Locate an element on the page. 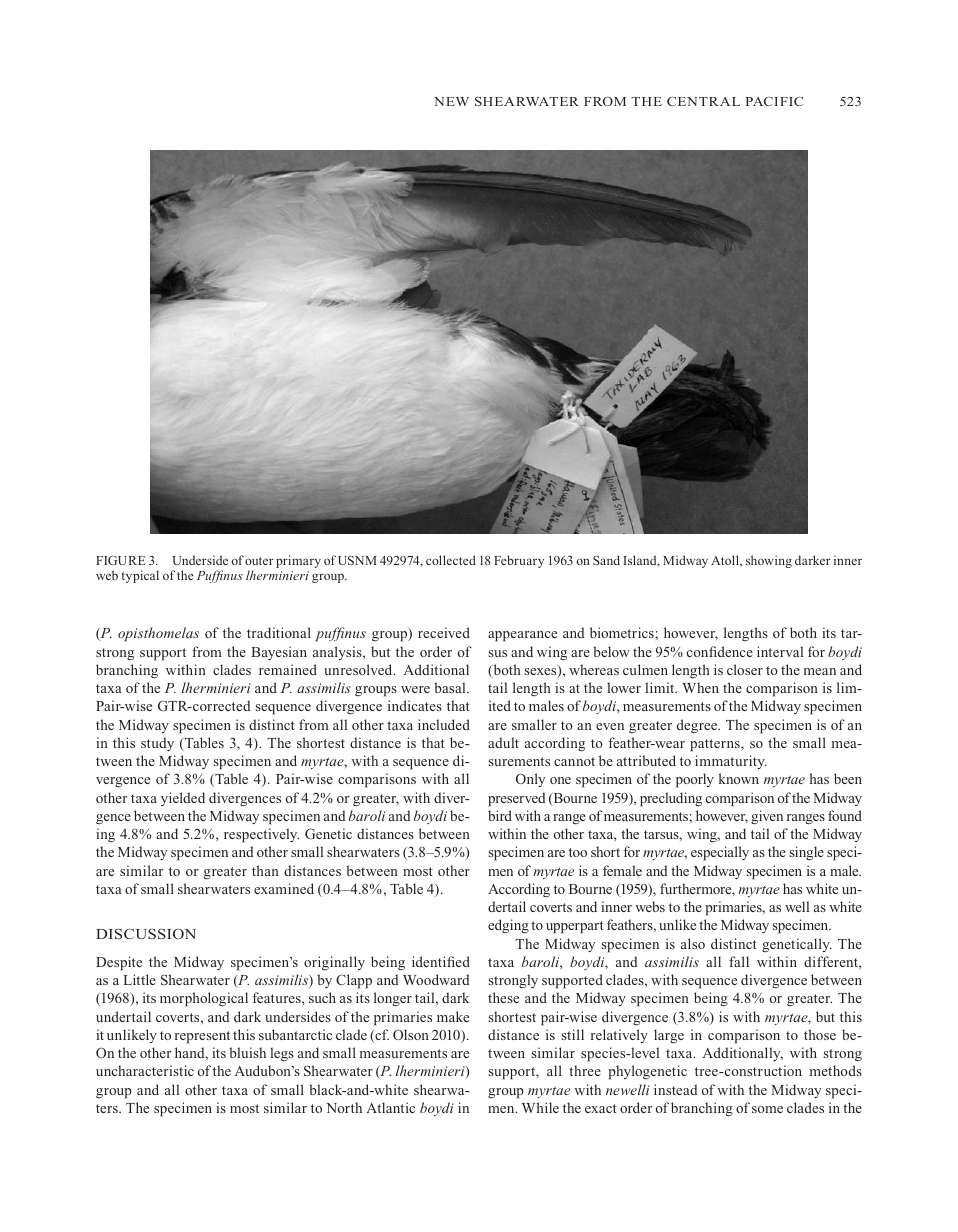 This page has width=958, height=1232. make is located at coordinates (453, 1016).
